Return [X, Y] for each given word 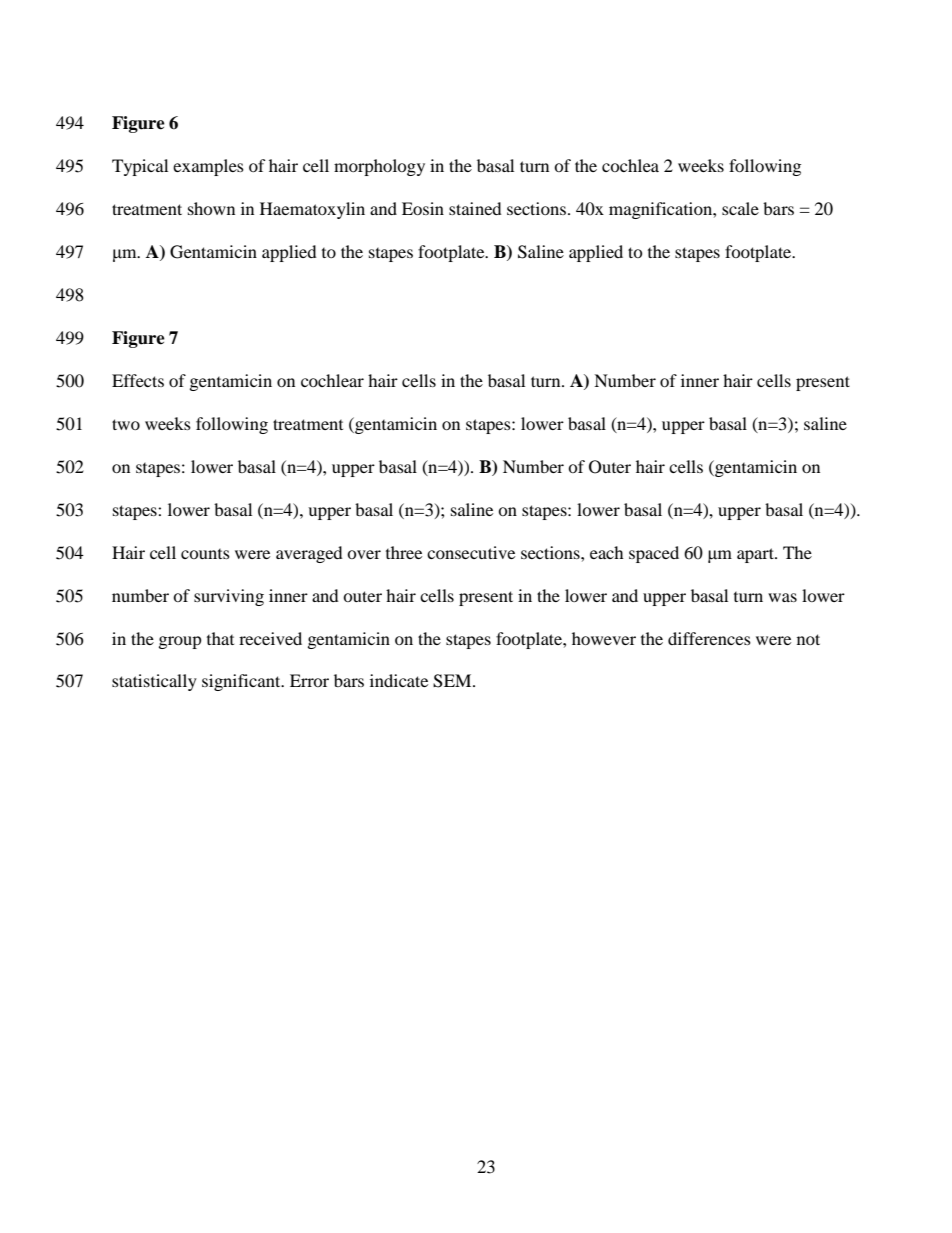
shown [211, 208]
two [126, 424]
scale [740, 208]
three [404, 552]
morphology [379, 167]
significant [242, 682]
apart [756, 555]
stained [475, 208]
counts [205, 554]
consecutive [471, 552]
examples [208, 167]
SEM [453, 681]
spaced [654, 554]
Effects [138, 380]
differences [709, 638]
